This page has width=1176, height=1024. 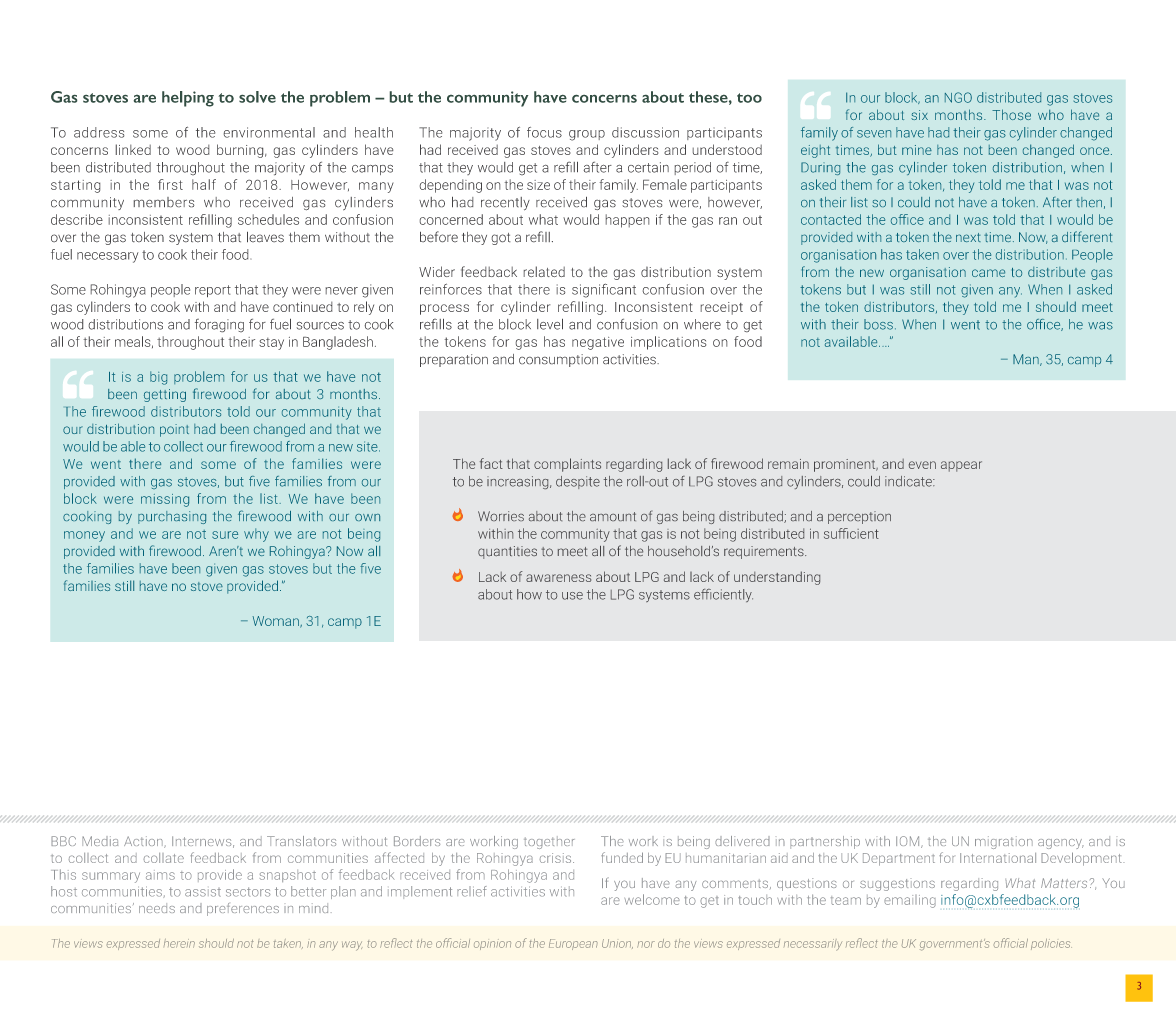 I want to click on six, so click(x=919, y=115).
